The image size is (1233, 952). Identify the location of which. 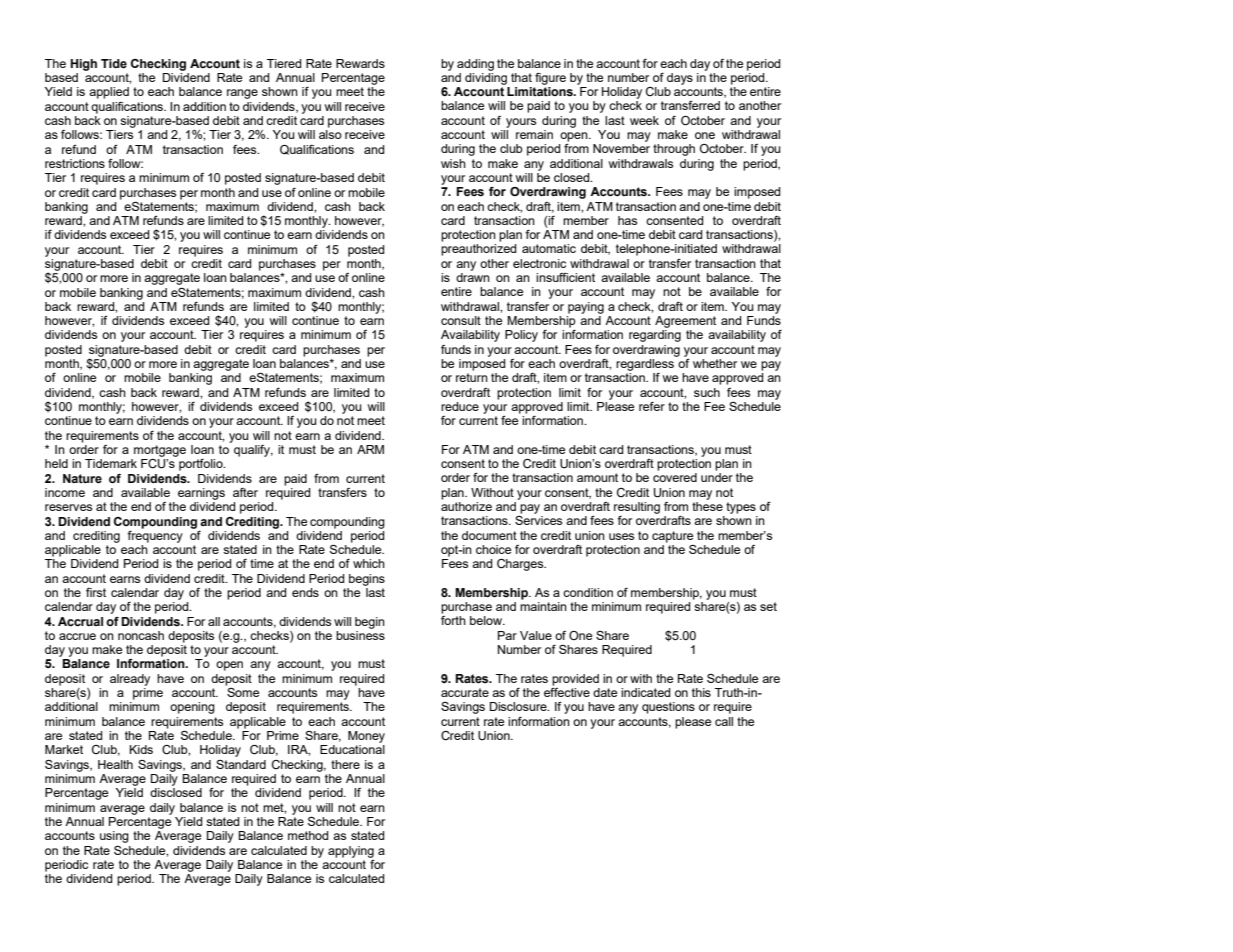
(369, 563).
